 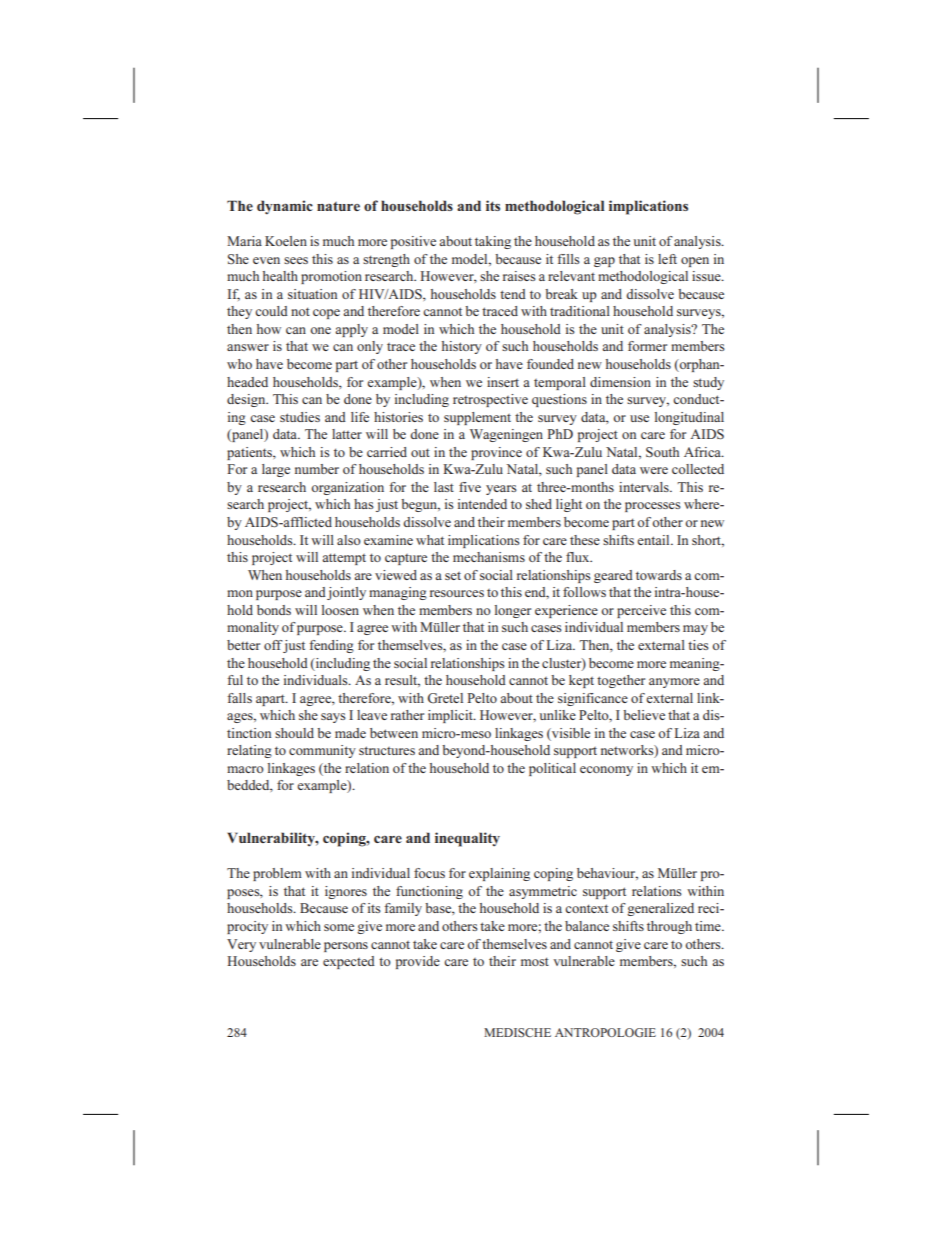 What do you see at coordinates (667, 259) in the page?
I see `left` at bounding box center [667, 259].
